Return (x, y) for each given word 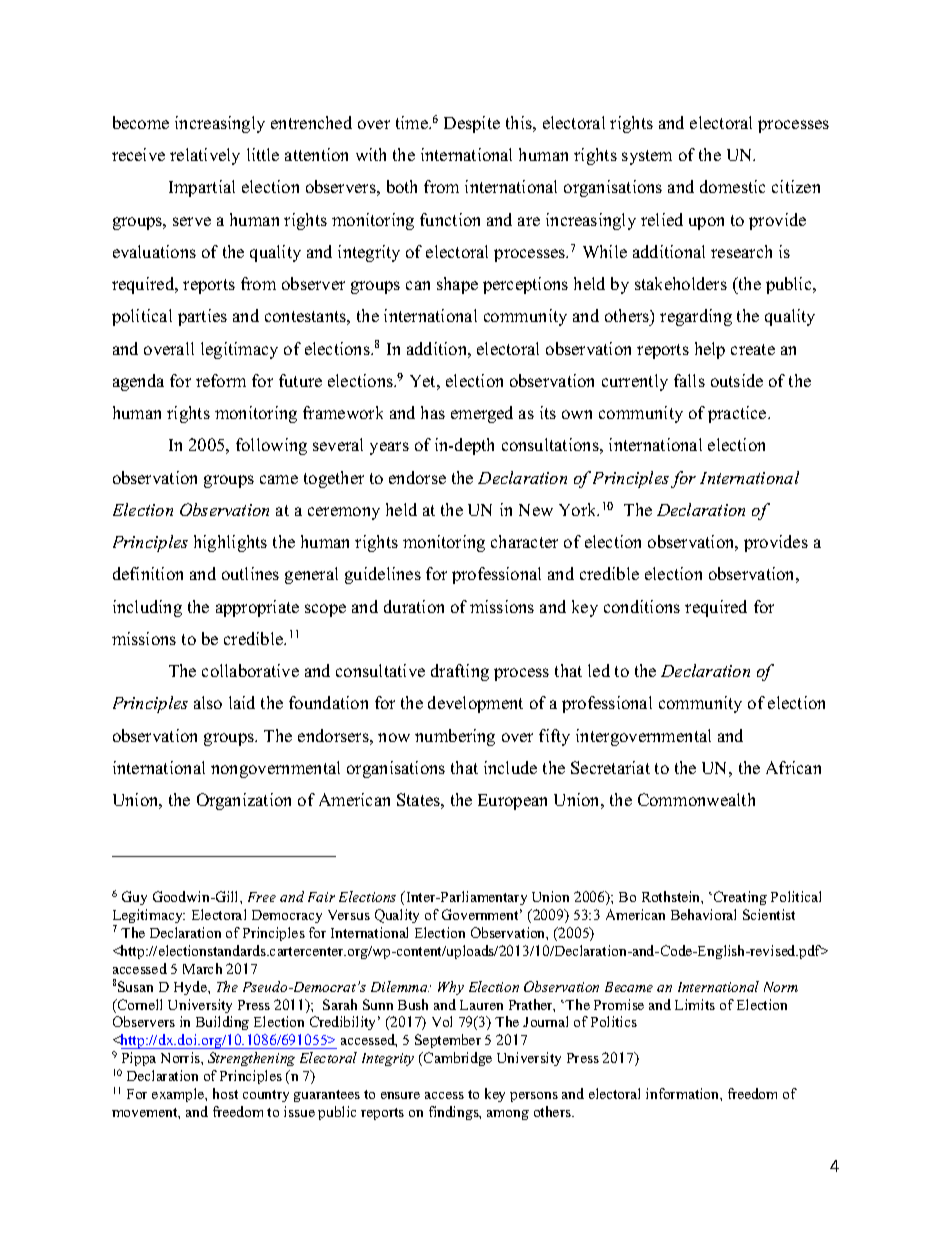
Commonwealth (696, 799)
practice (738, 414)
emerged (482, 414)
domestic (732, 186)
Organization (244, 801)
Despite (472, 124)
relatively (205, 156)
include (510, 767)
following (271, 446)
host (225, 1093)
